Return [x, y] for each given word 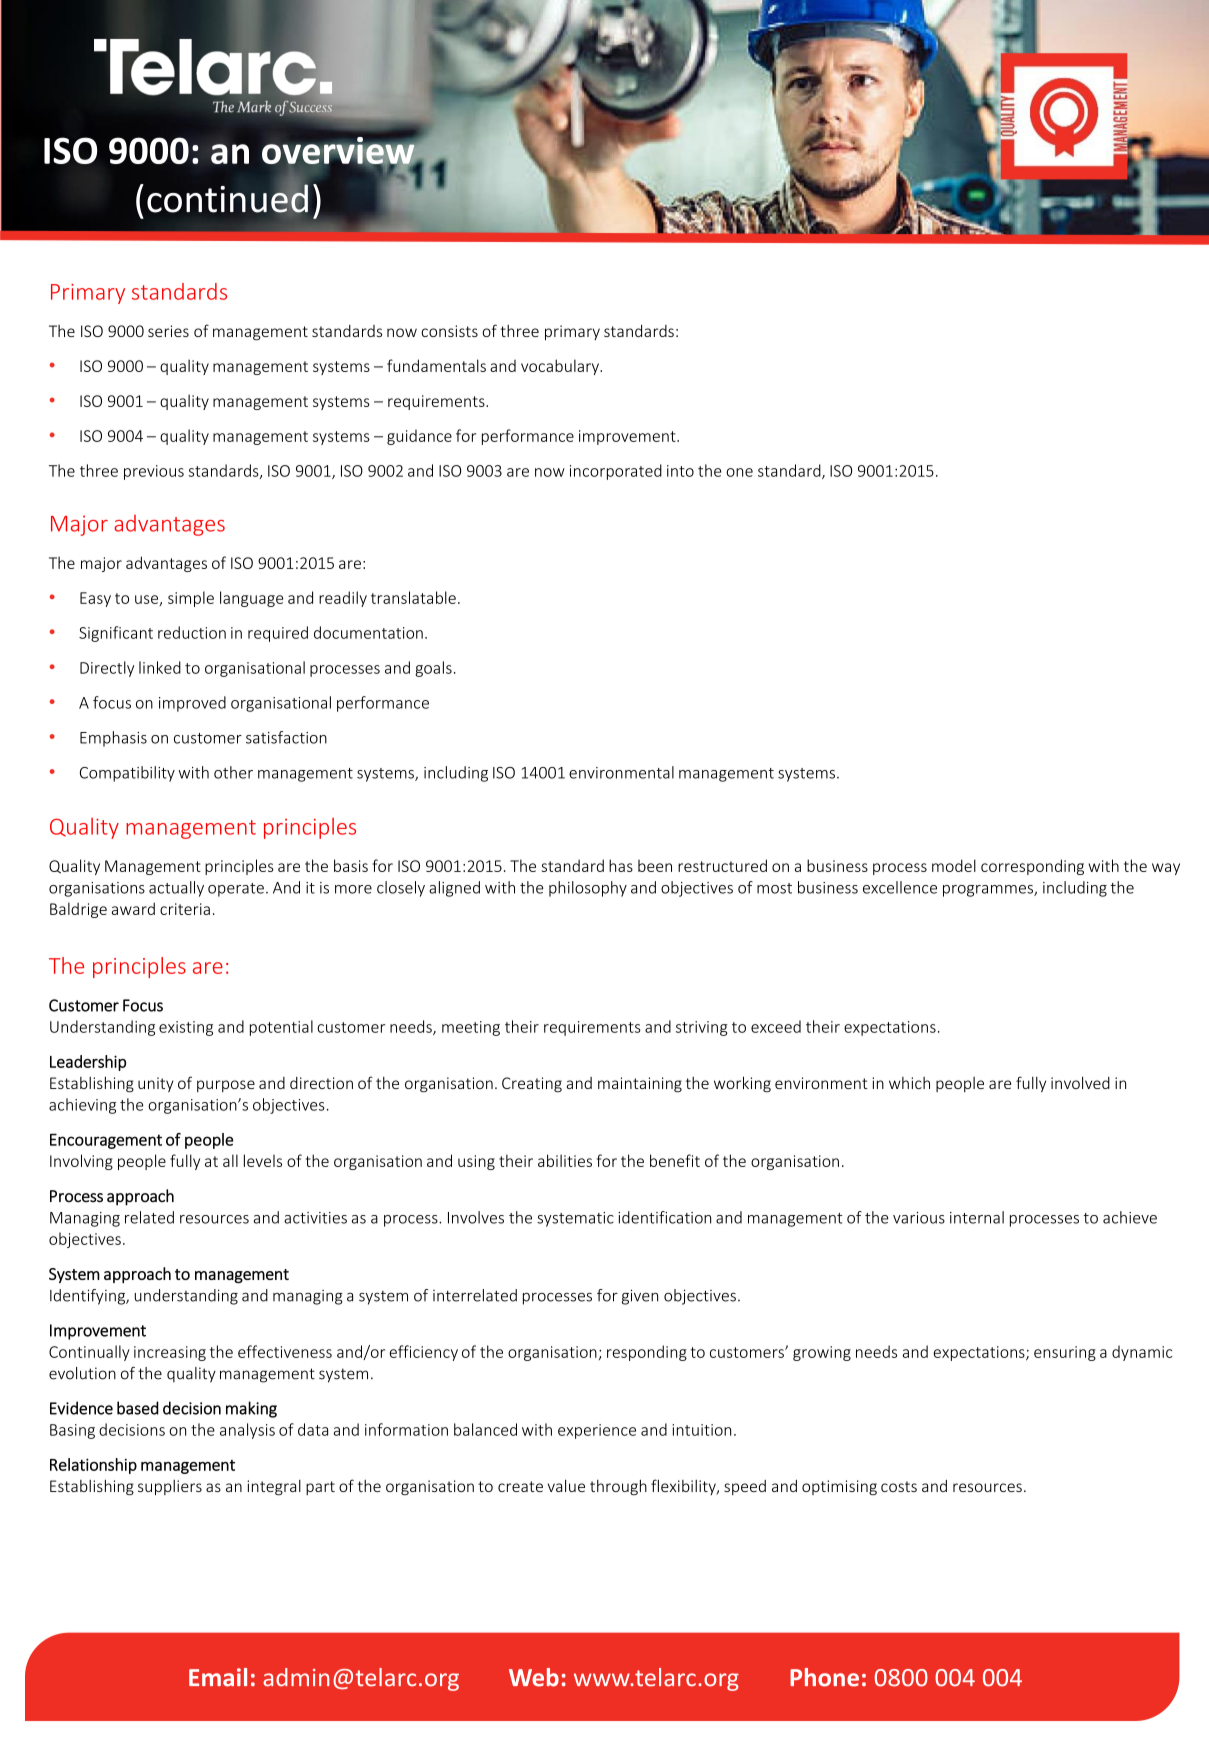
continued [227, 198]
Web [534, 1677]
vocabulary [561, 367]
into [680, 471]
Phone [824, 1677]
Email [218, 1677]
